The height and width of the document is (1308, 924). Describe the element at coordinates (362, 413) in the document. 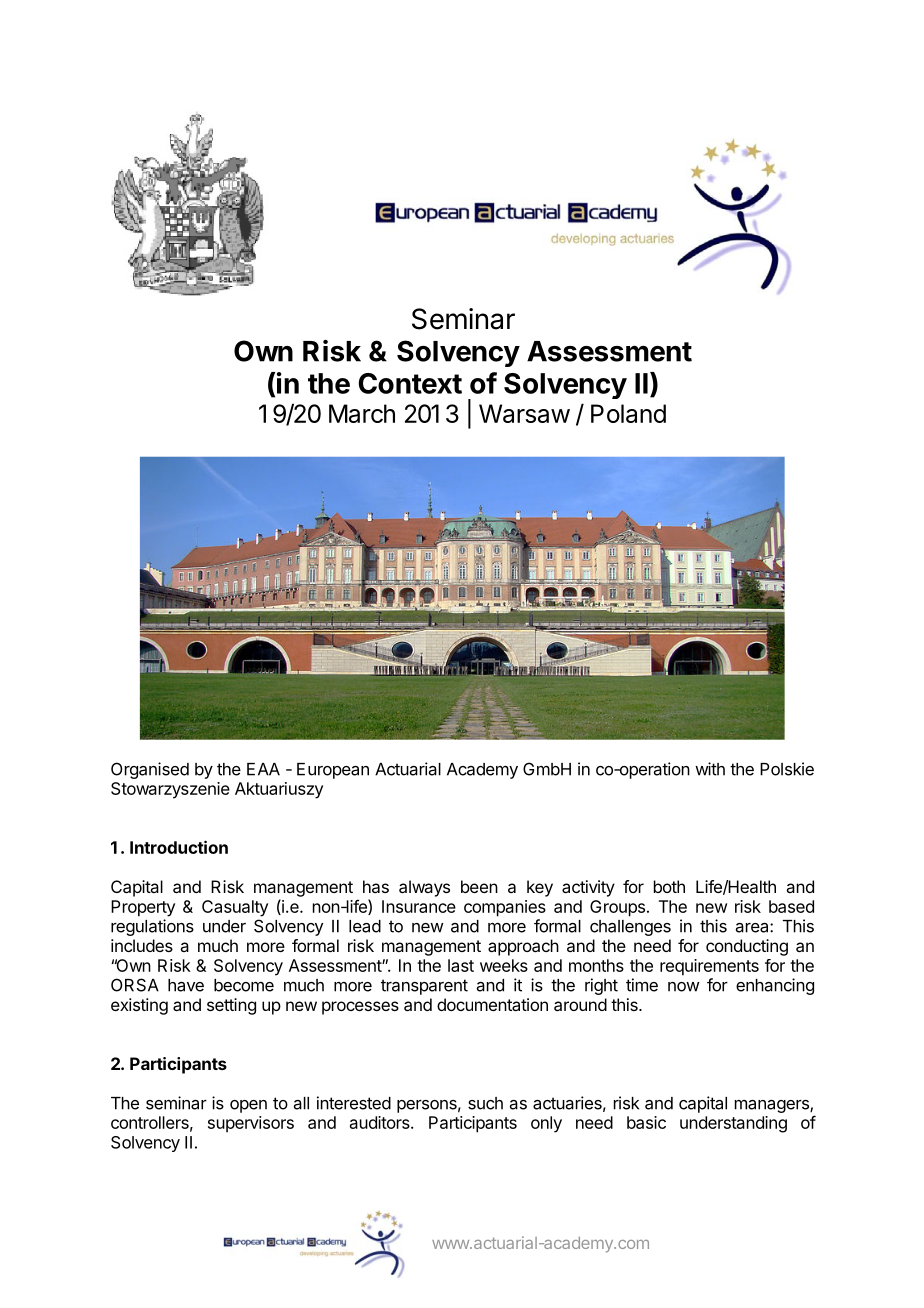

I see `March` at that location.
